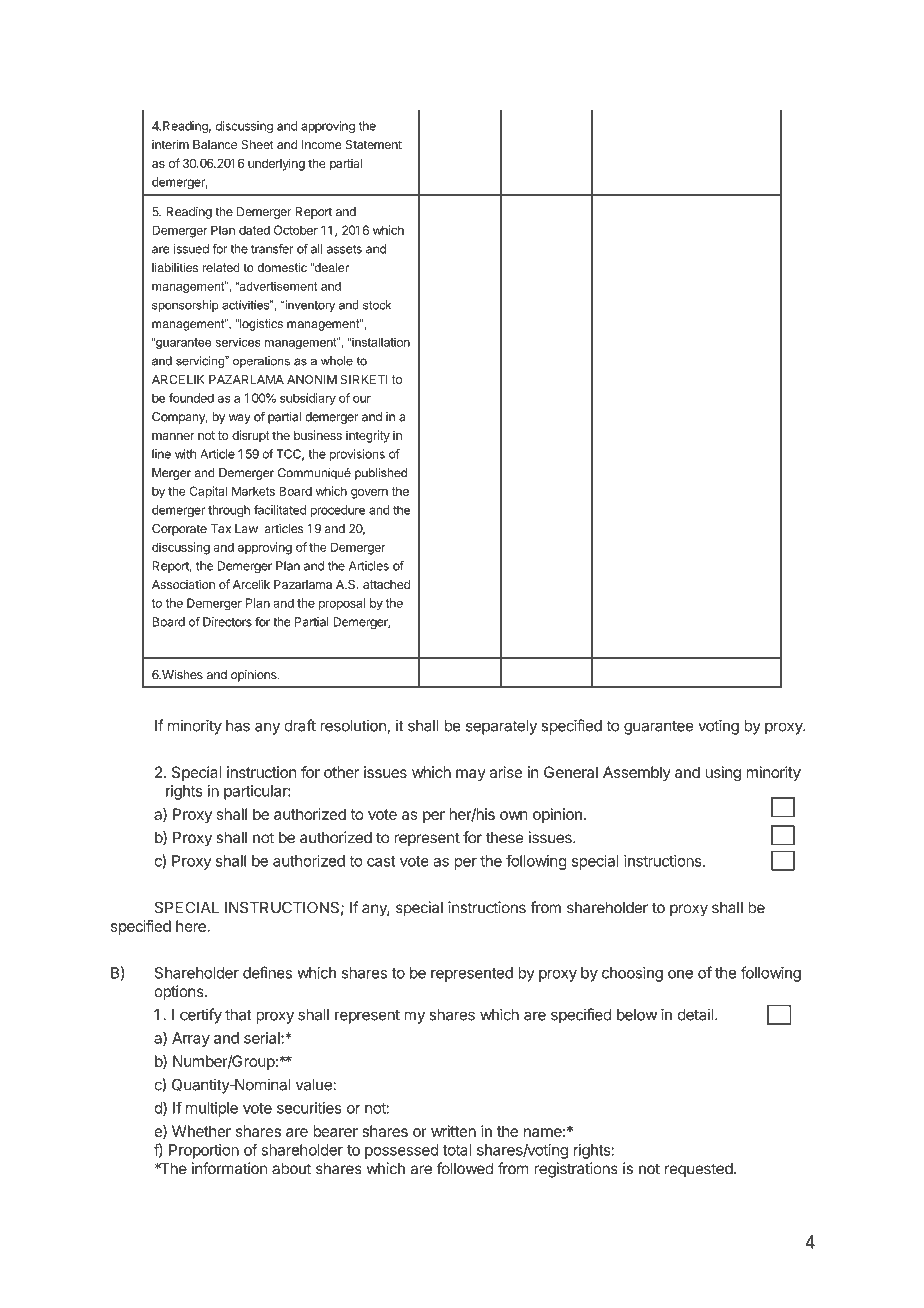 Image resolution: width=924 pixels, height=1308 pixels. What do you see at coordinates (381, 474) in the image?
I see `published` at bounding box center [381, 474].
